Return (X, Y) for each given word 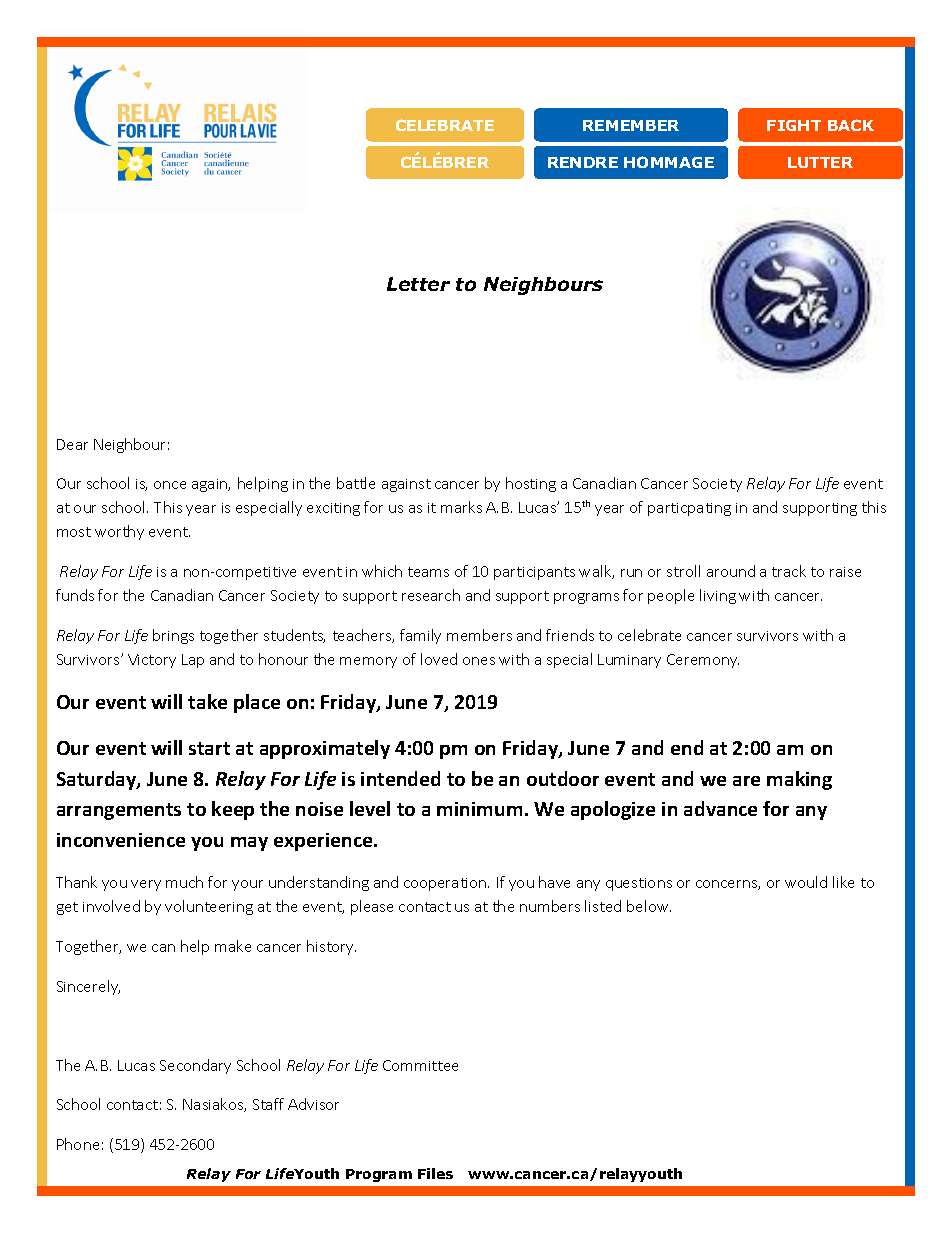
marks (461, 507)
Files (435, 1173)
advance (720, 808)
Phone (78, 1144)
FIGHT (794, 125)
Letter (418, 284)
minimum (479, 809)
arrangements (119, 811)
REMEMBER (631, 125)
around (731, 571)
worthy (119, 532)
